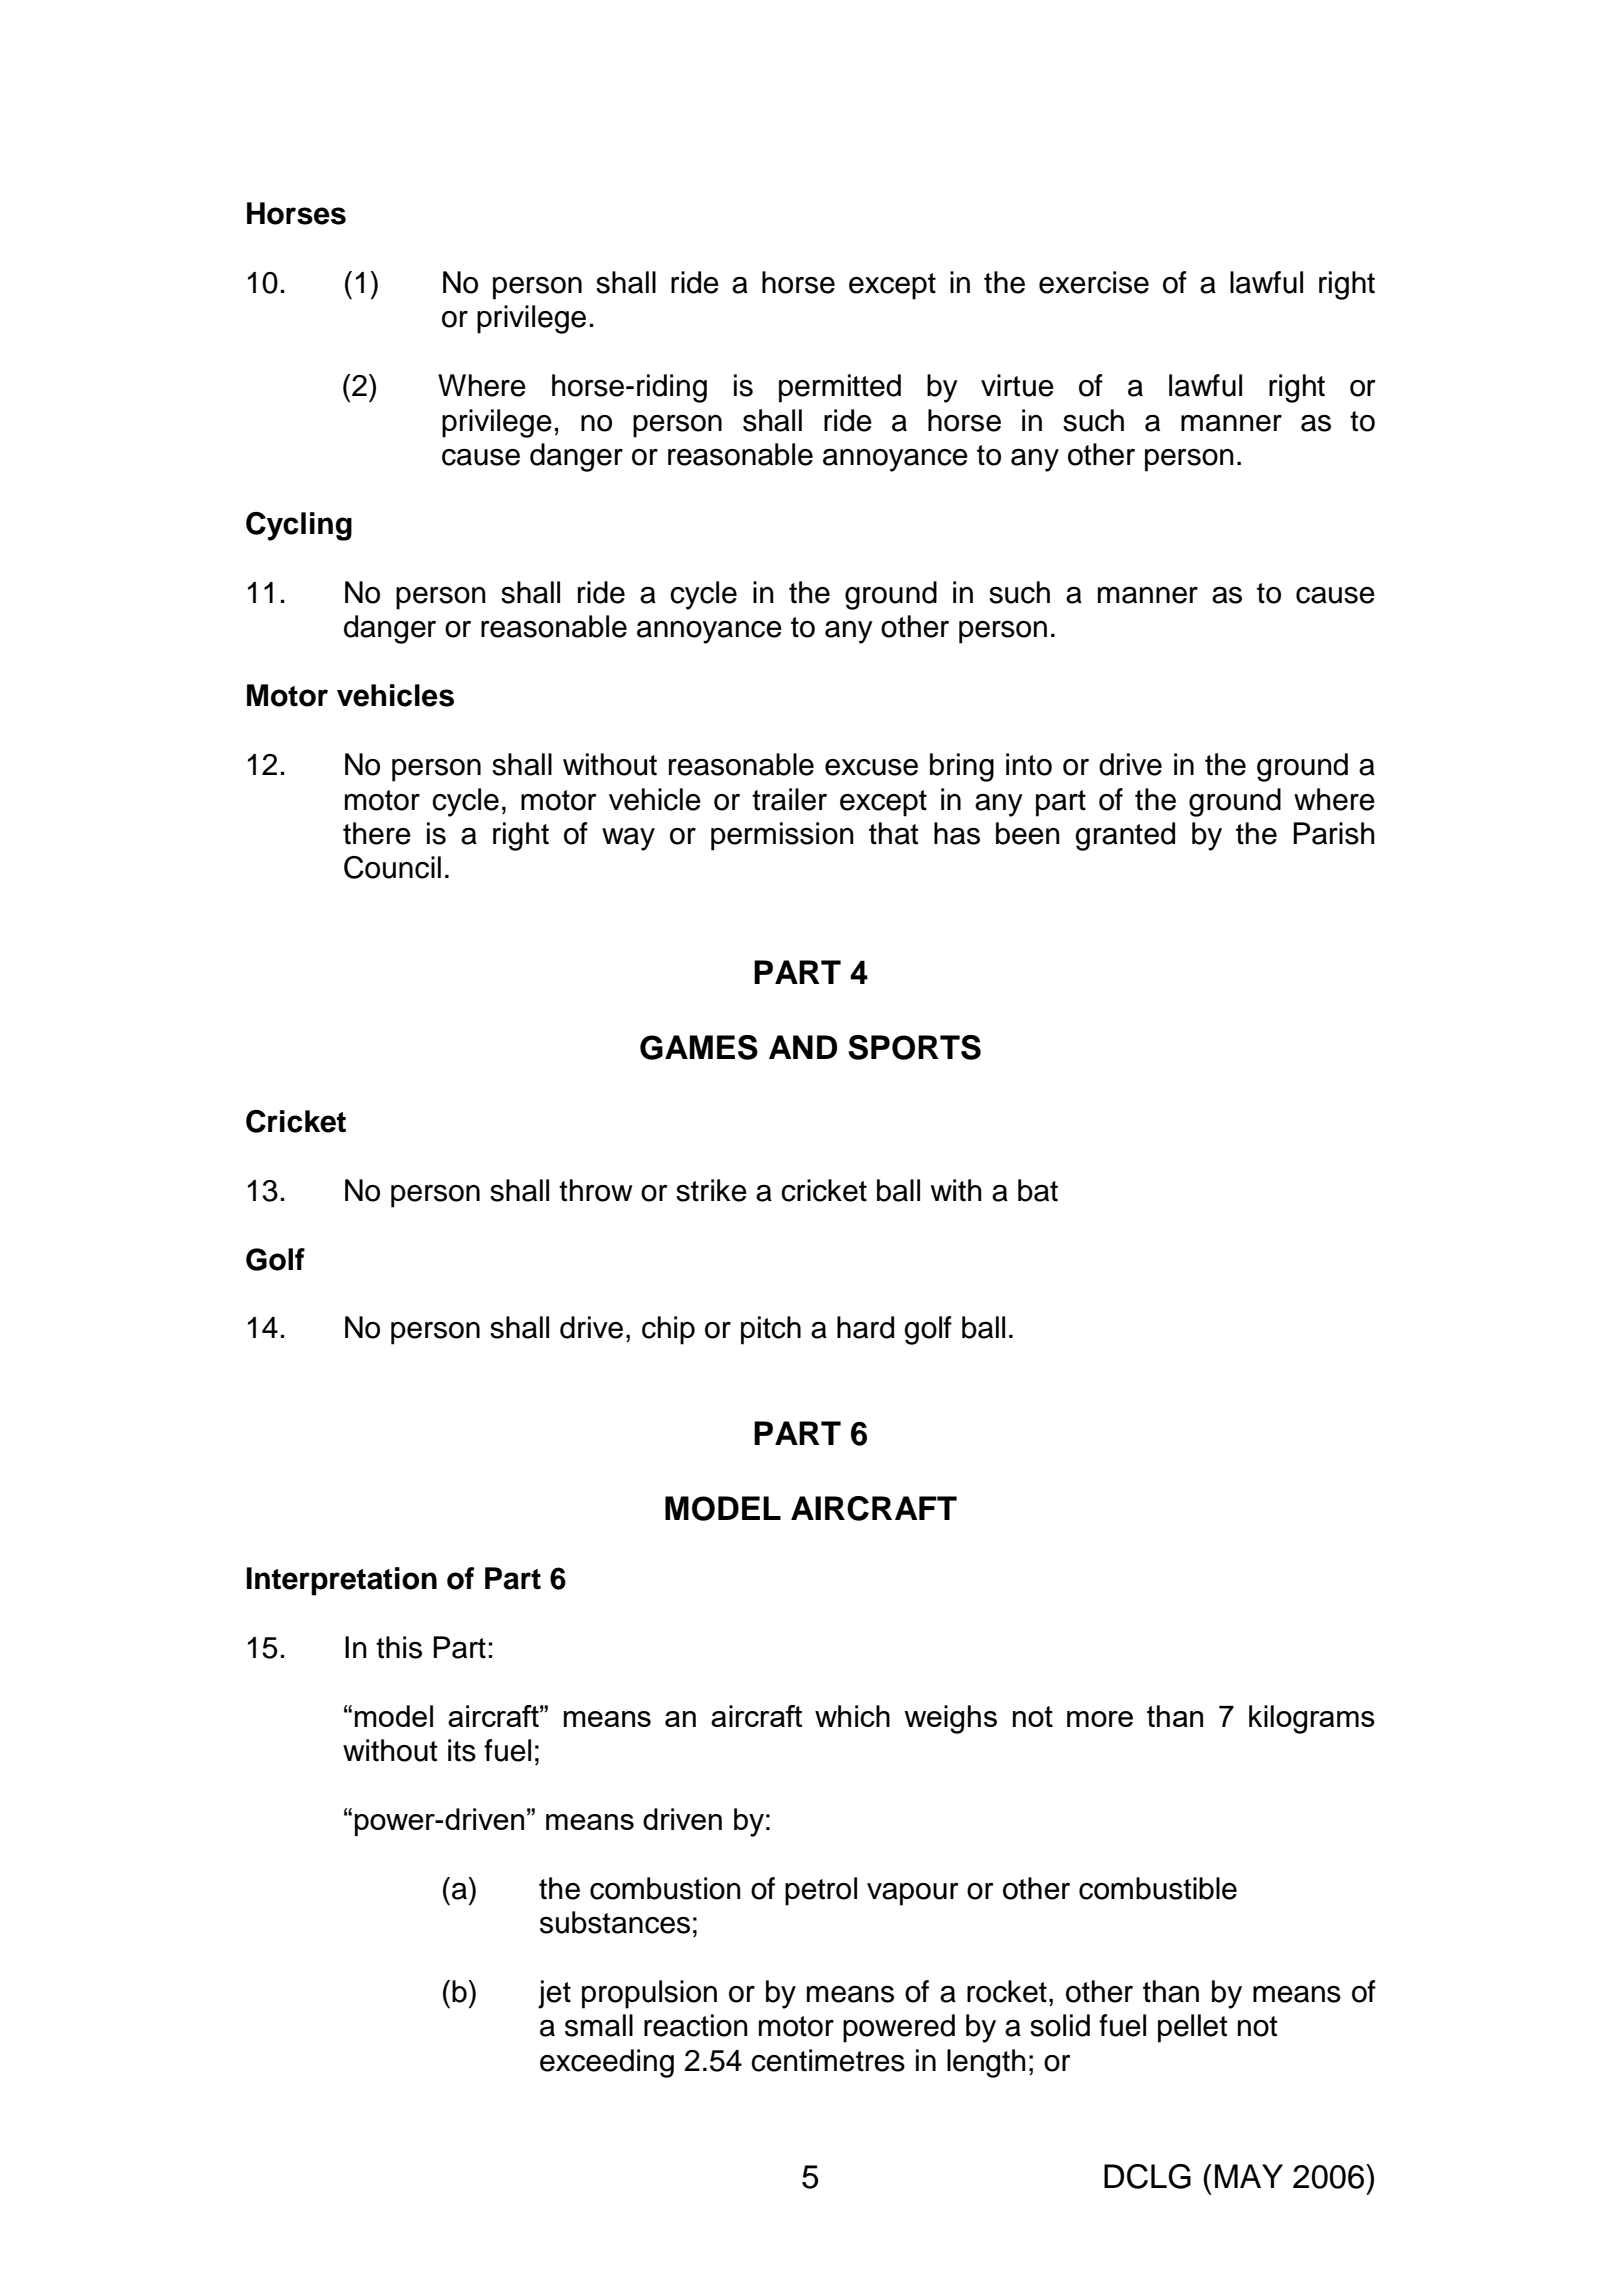 The image size is (1621, 2291). What do you see at coordinates (782, 836) in the page?
I see `permission` at bounding box center [782, 836].
